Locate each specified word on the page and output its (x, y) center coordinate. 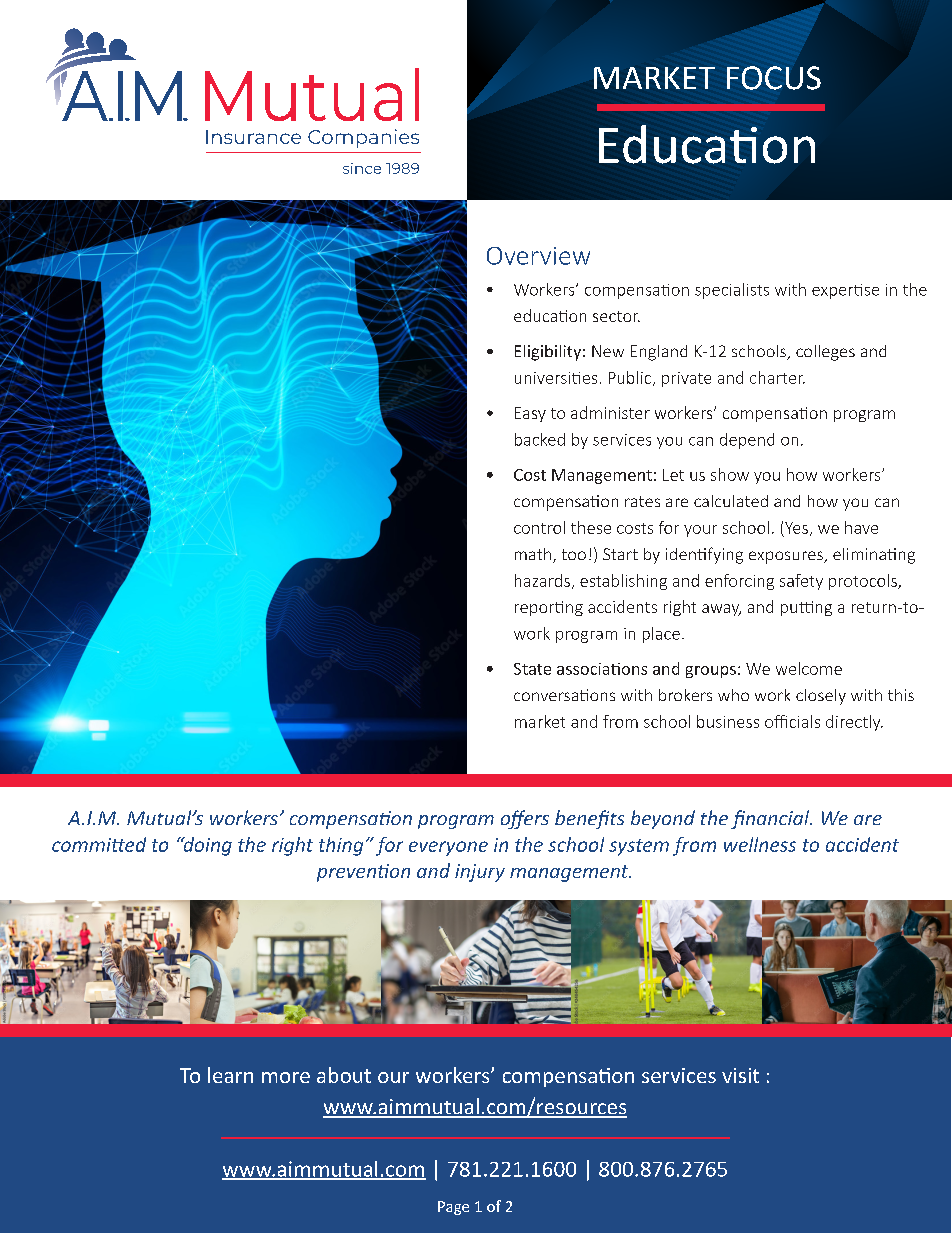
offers (525, 819)
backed (540, 439)
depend (747, 441)
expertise (845, 291)
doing (206, 846)
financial (771, 819)
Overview (538, 256)
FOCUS (774, 78)
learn (230, 1075)
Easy (530, 414)
